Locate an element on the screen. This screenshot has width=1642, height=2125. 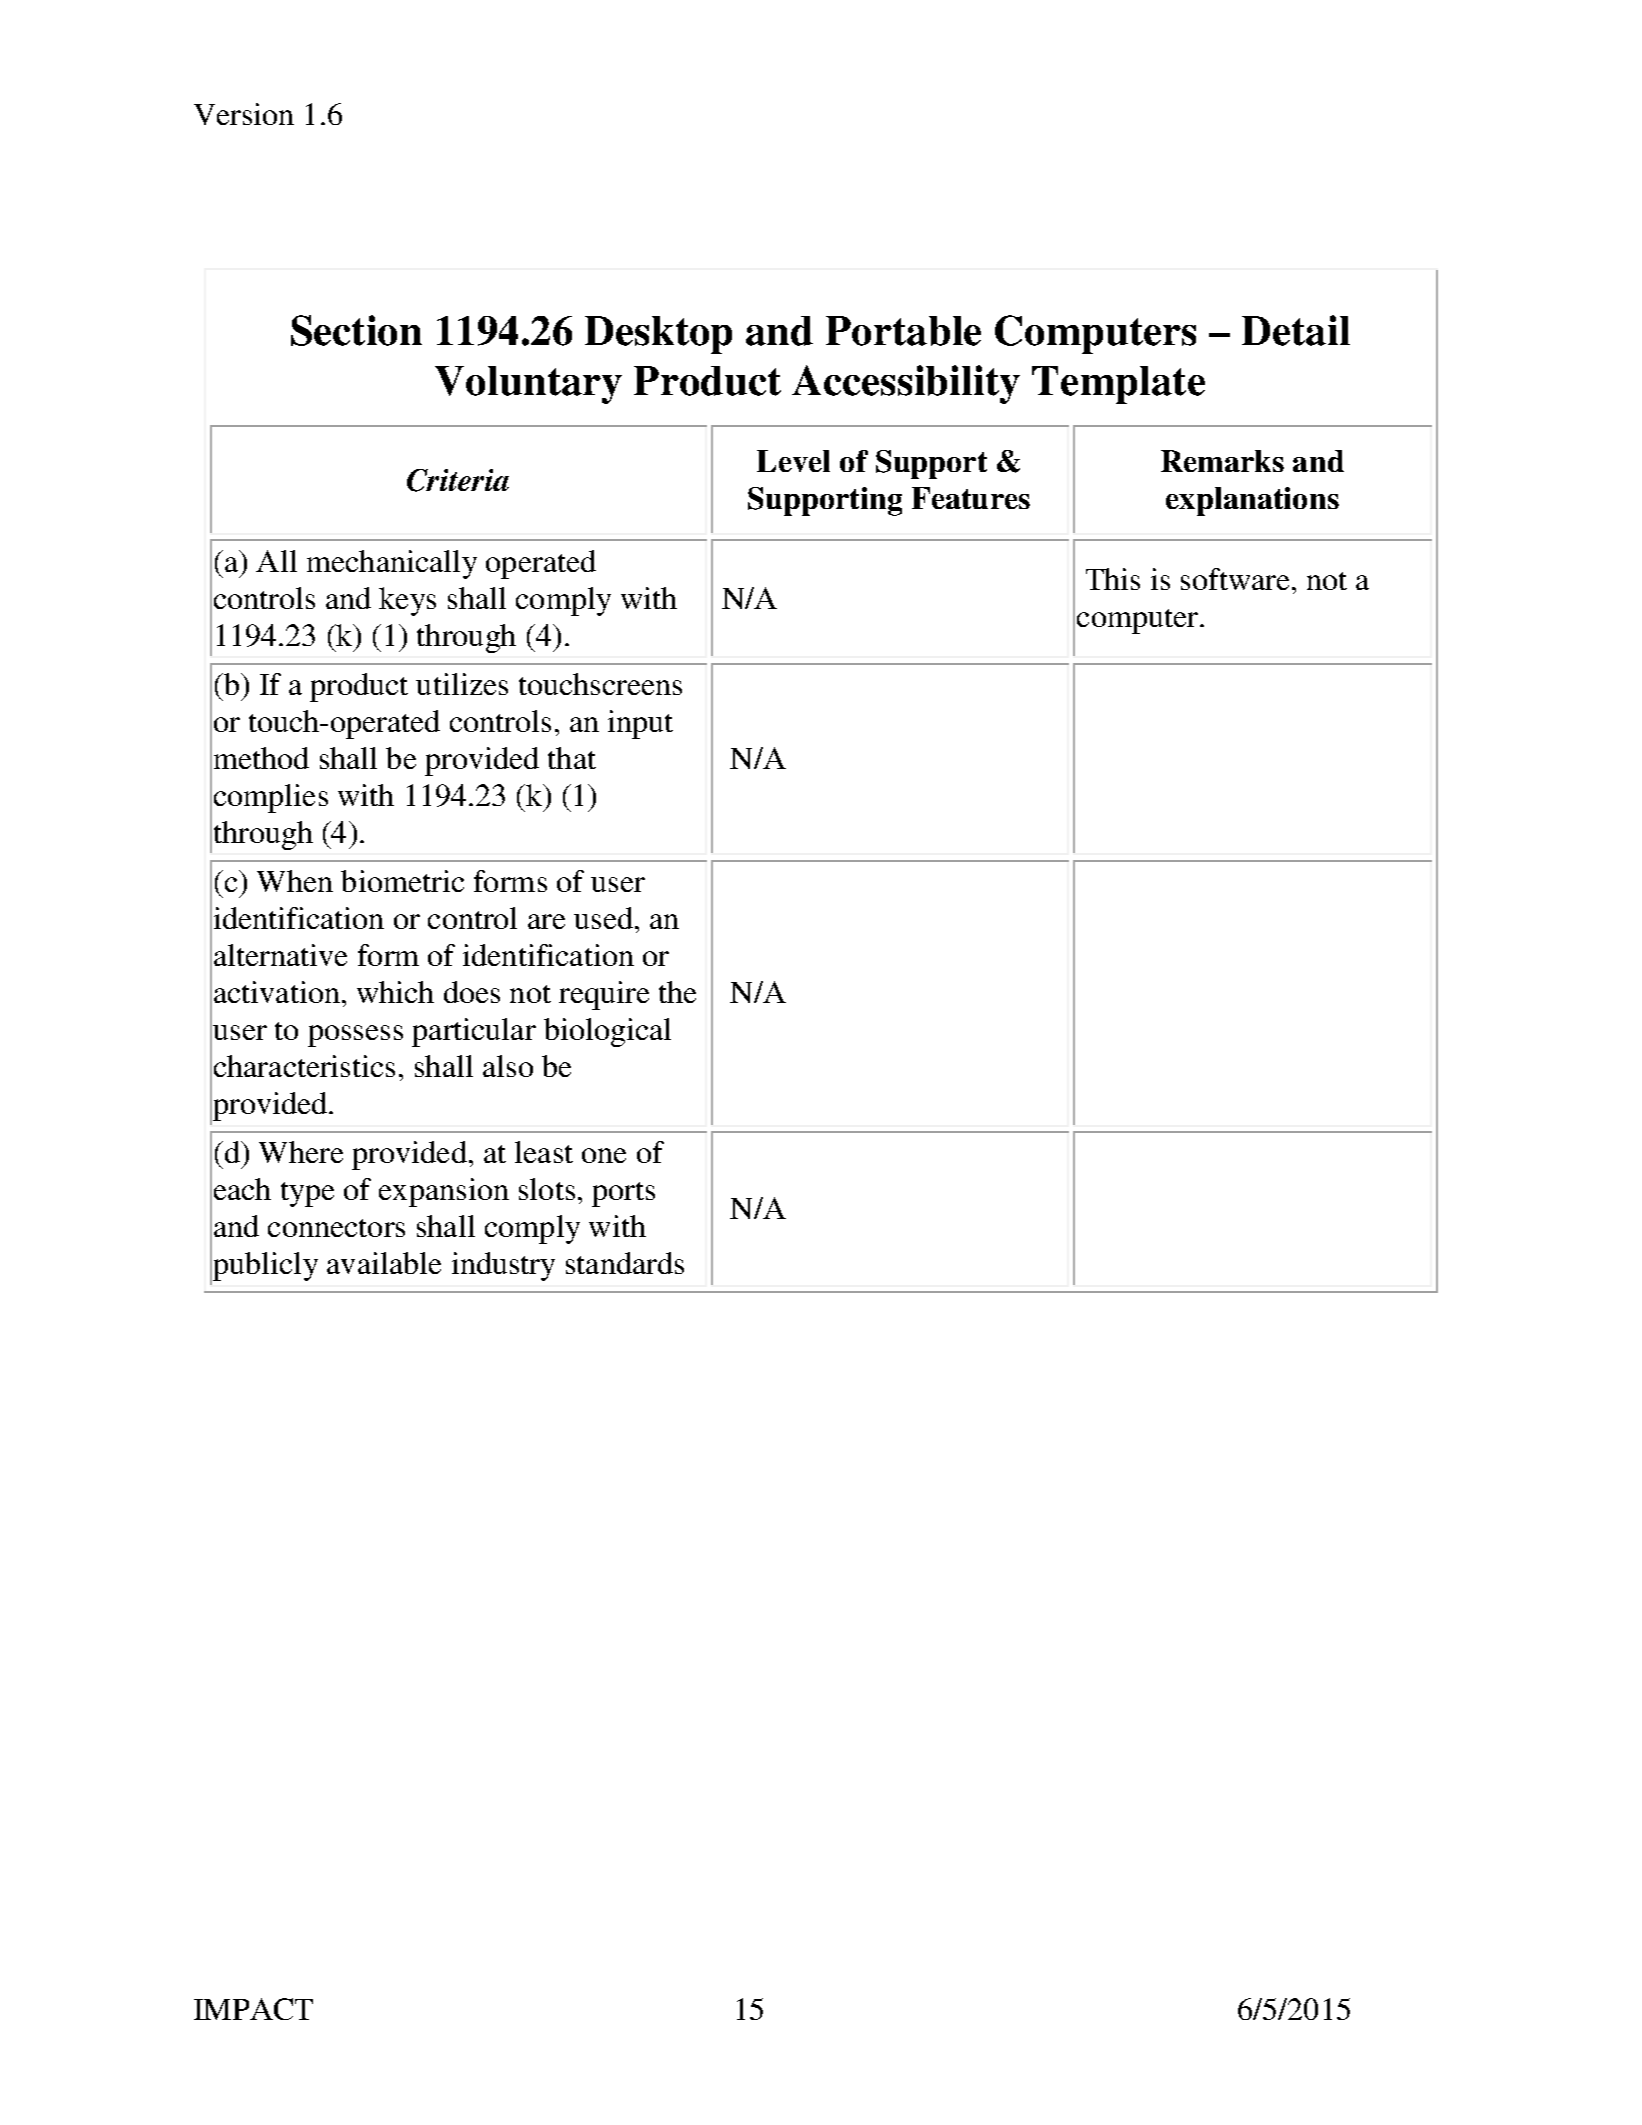
IMPACT is located at coordinates (253, 2009).
